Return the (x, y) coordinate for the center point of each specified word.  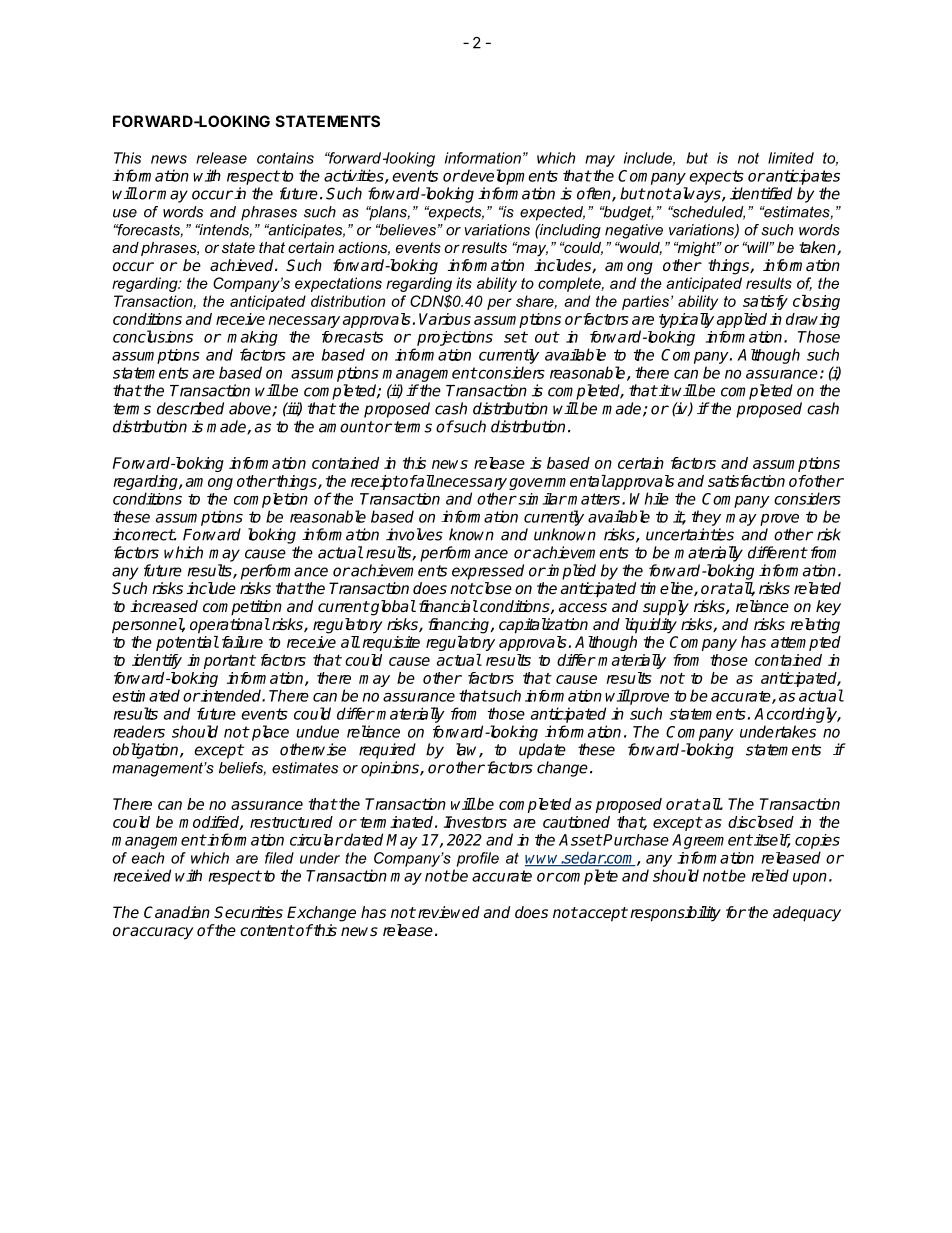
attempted (806, 643)
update (542, 751)
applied (742, 320)
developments (508, 177)
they (706, 518)
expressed (488, 572)
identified (761, 193)
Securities (248, 912)
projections (455, 338)
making (252, 340)
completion (271, 500)
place (270, 733)
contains (285, 158)
